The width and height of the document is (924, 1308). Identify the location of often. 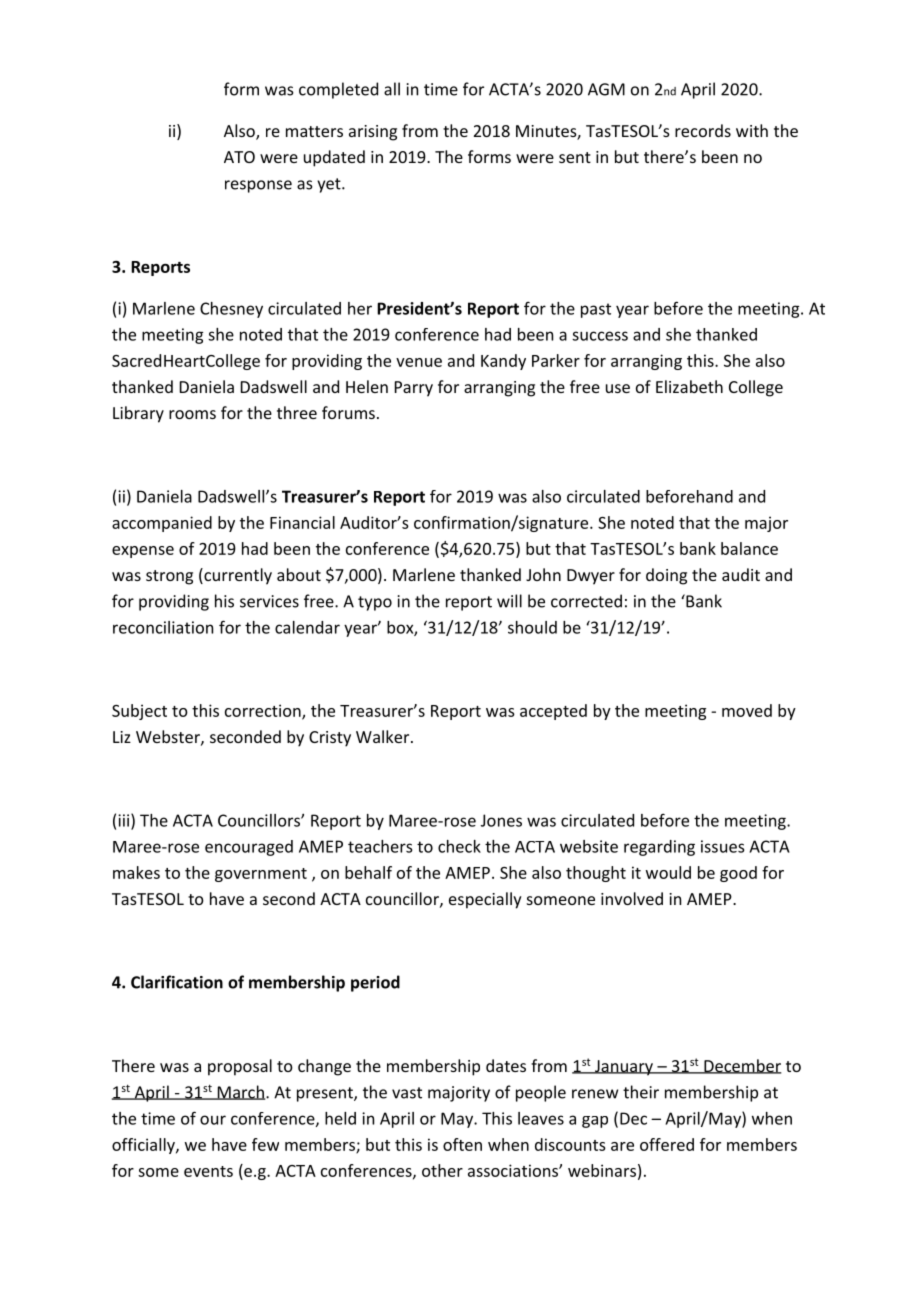
(462, 1144).
